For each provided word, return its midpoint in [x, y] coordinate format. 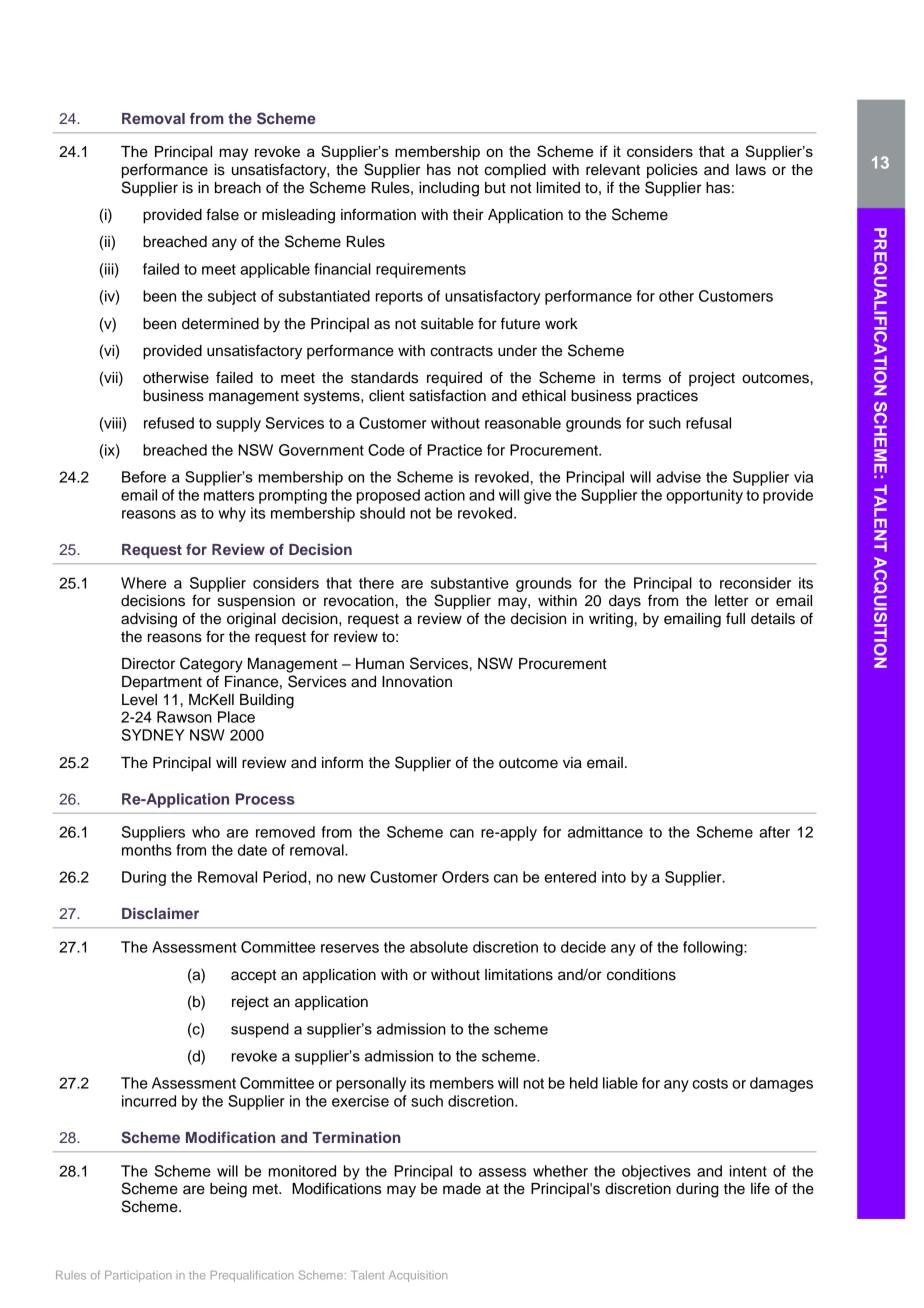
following [714, 948]
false [222, 214]
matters [229, 495]
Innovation [417, 682]
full [735, 618]
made [462, 1189]
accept [253, 977]
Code [386, 450]
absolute [439, 947]
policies [672, 171]
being [228, 1190]
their [468, 215]
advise [678, 477]
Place [236, 717]
